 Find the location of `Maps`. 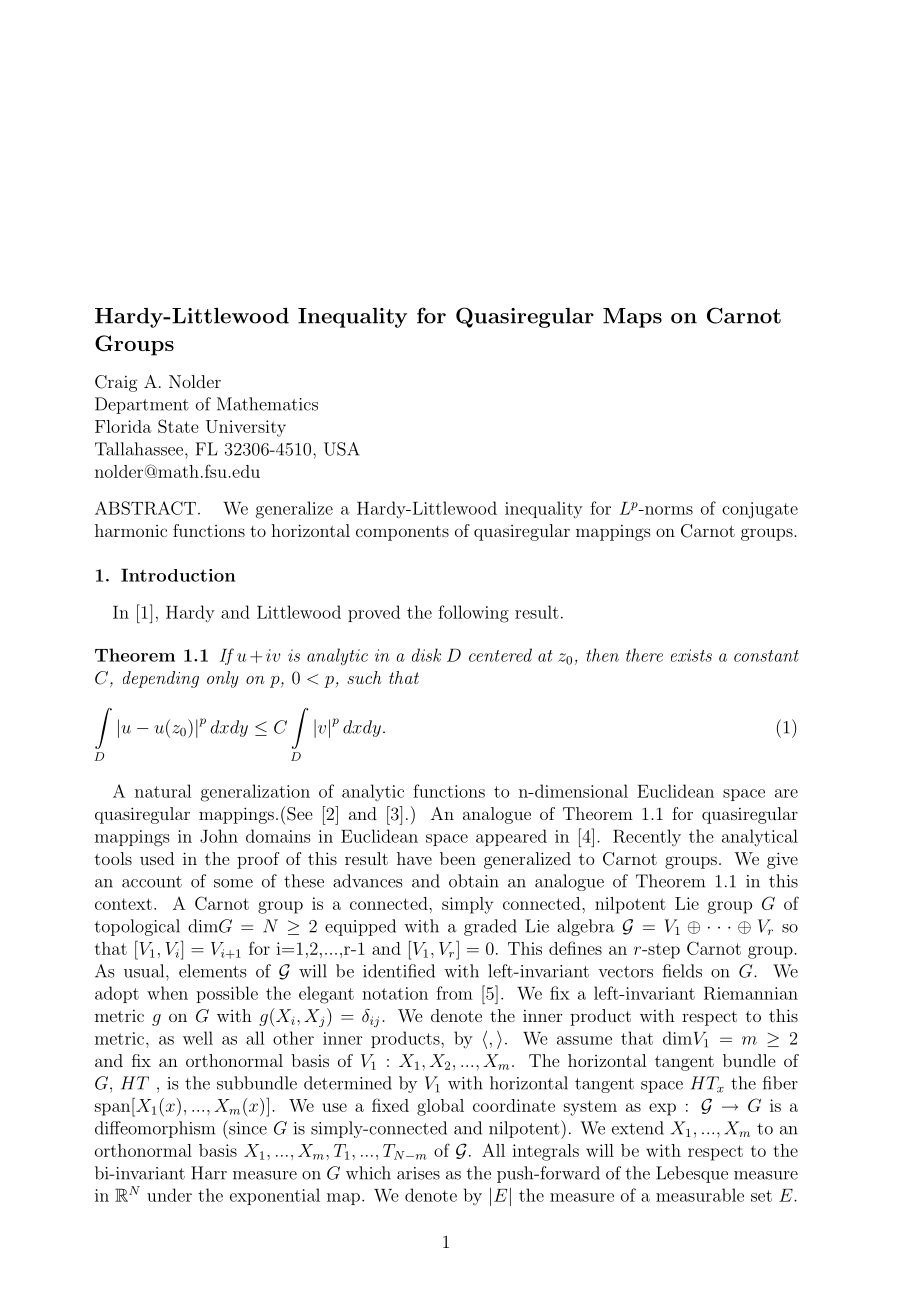

Maps is located at coordinates (632, 318).
